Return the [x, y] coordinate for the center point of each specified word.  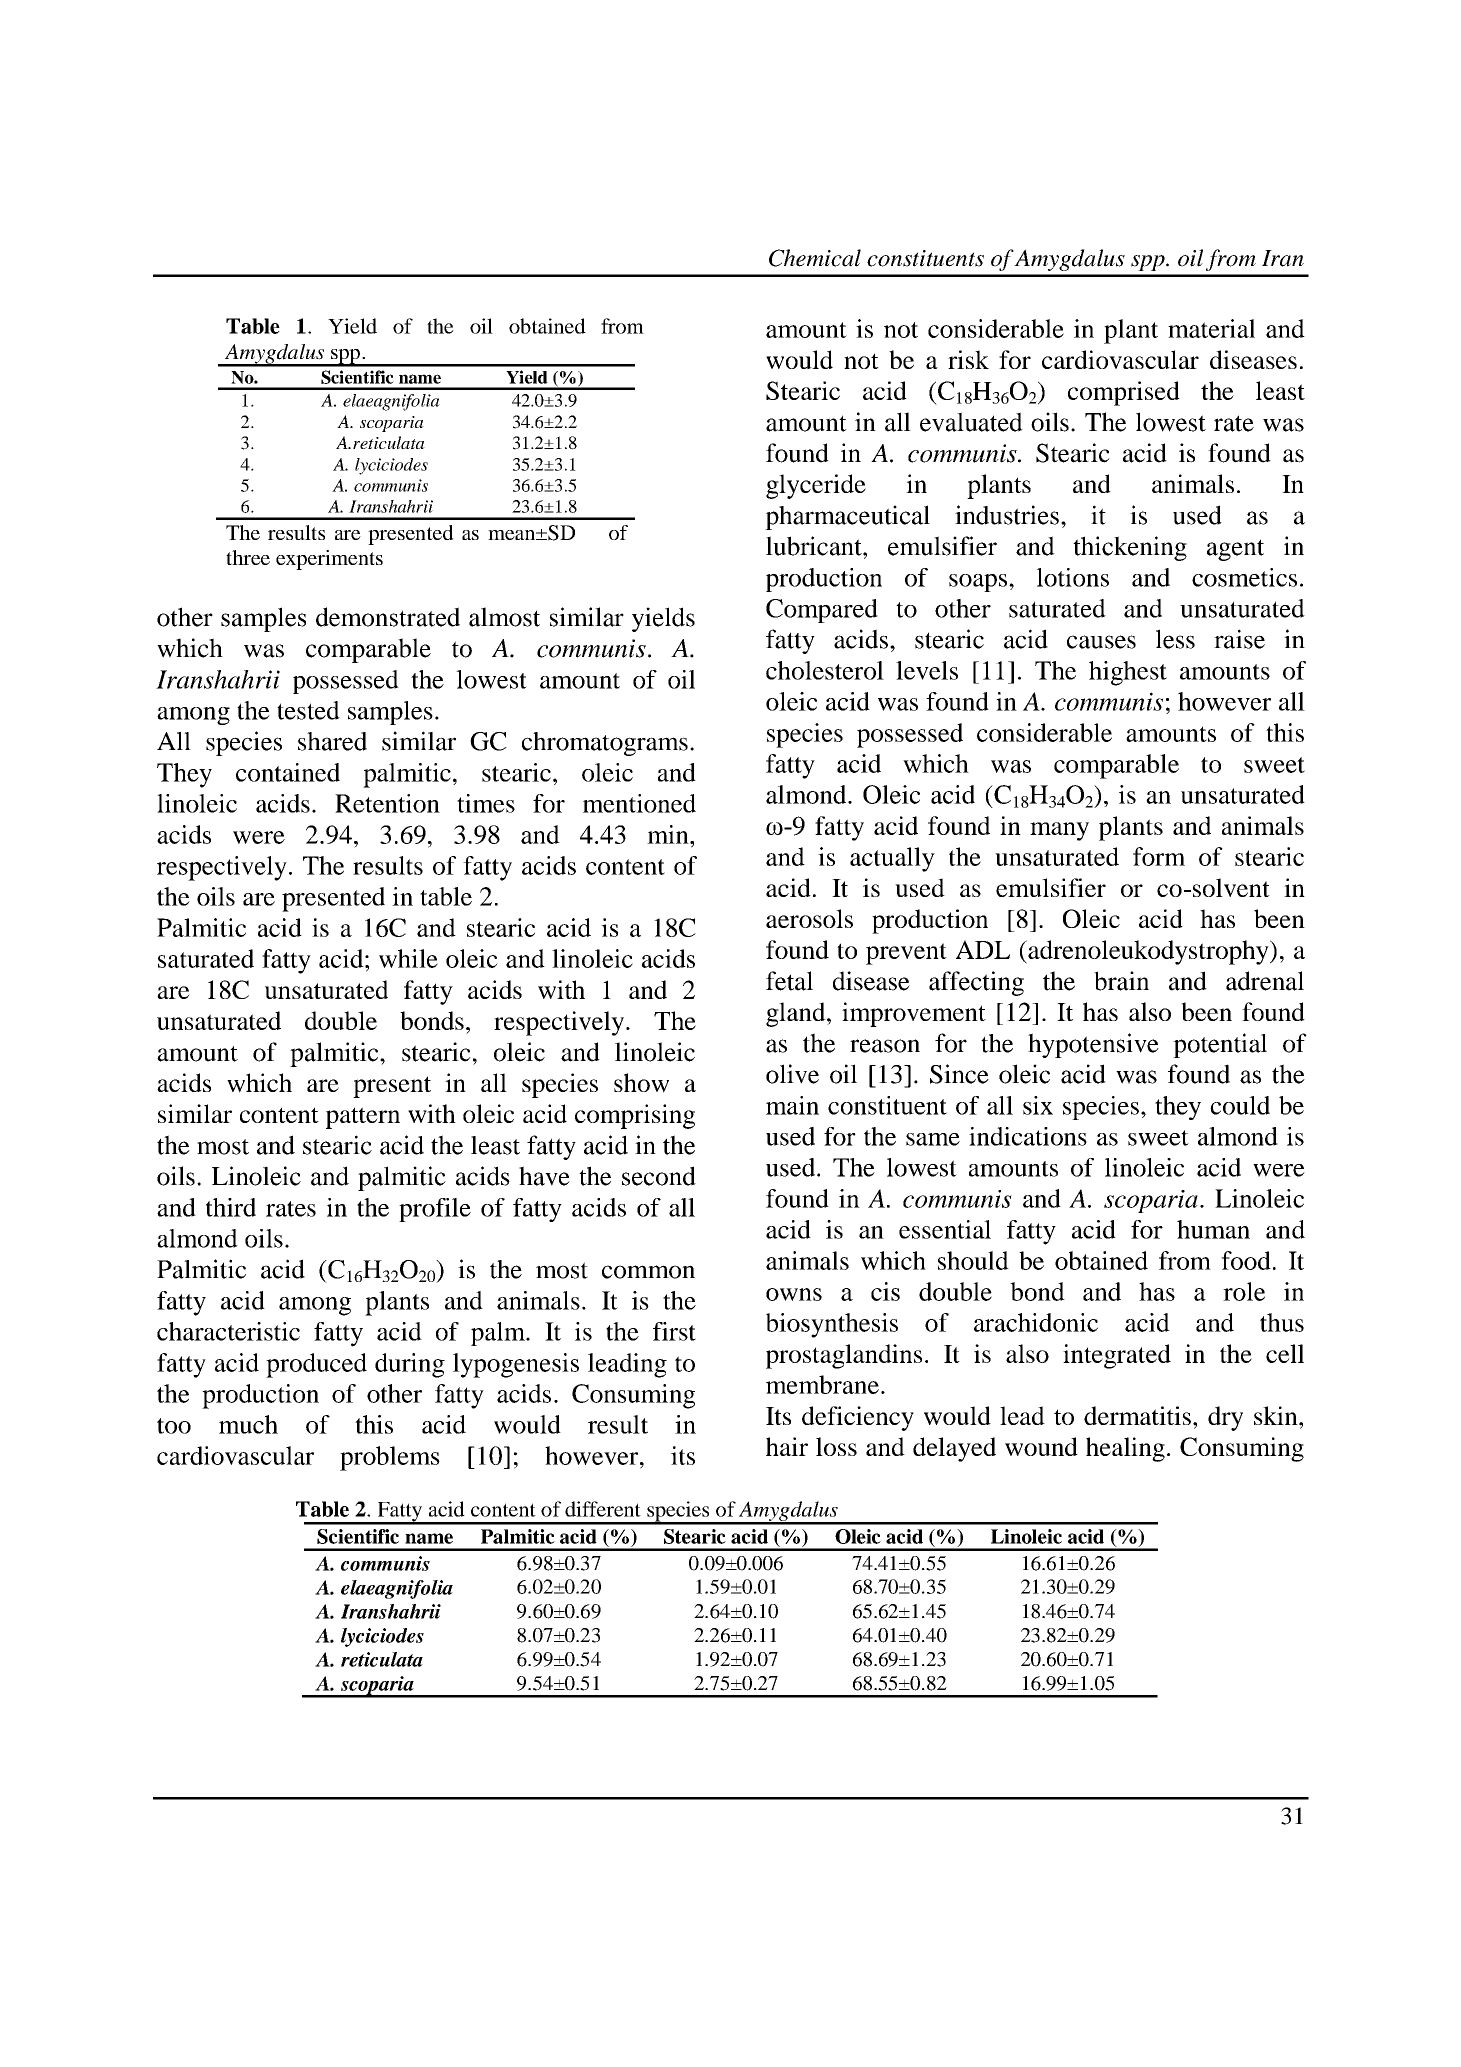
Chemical [815, 258]
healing [1125, 1449]
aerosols [809, 918]
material [1211, 328]
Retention [387, 803]
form [1159, 856]
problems [390, 1458]
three [248, 557]
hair [787, 1446]
